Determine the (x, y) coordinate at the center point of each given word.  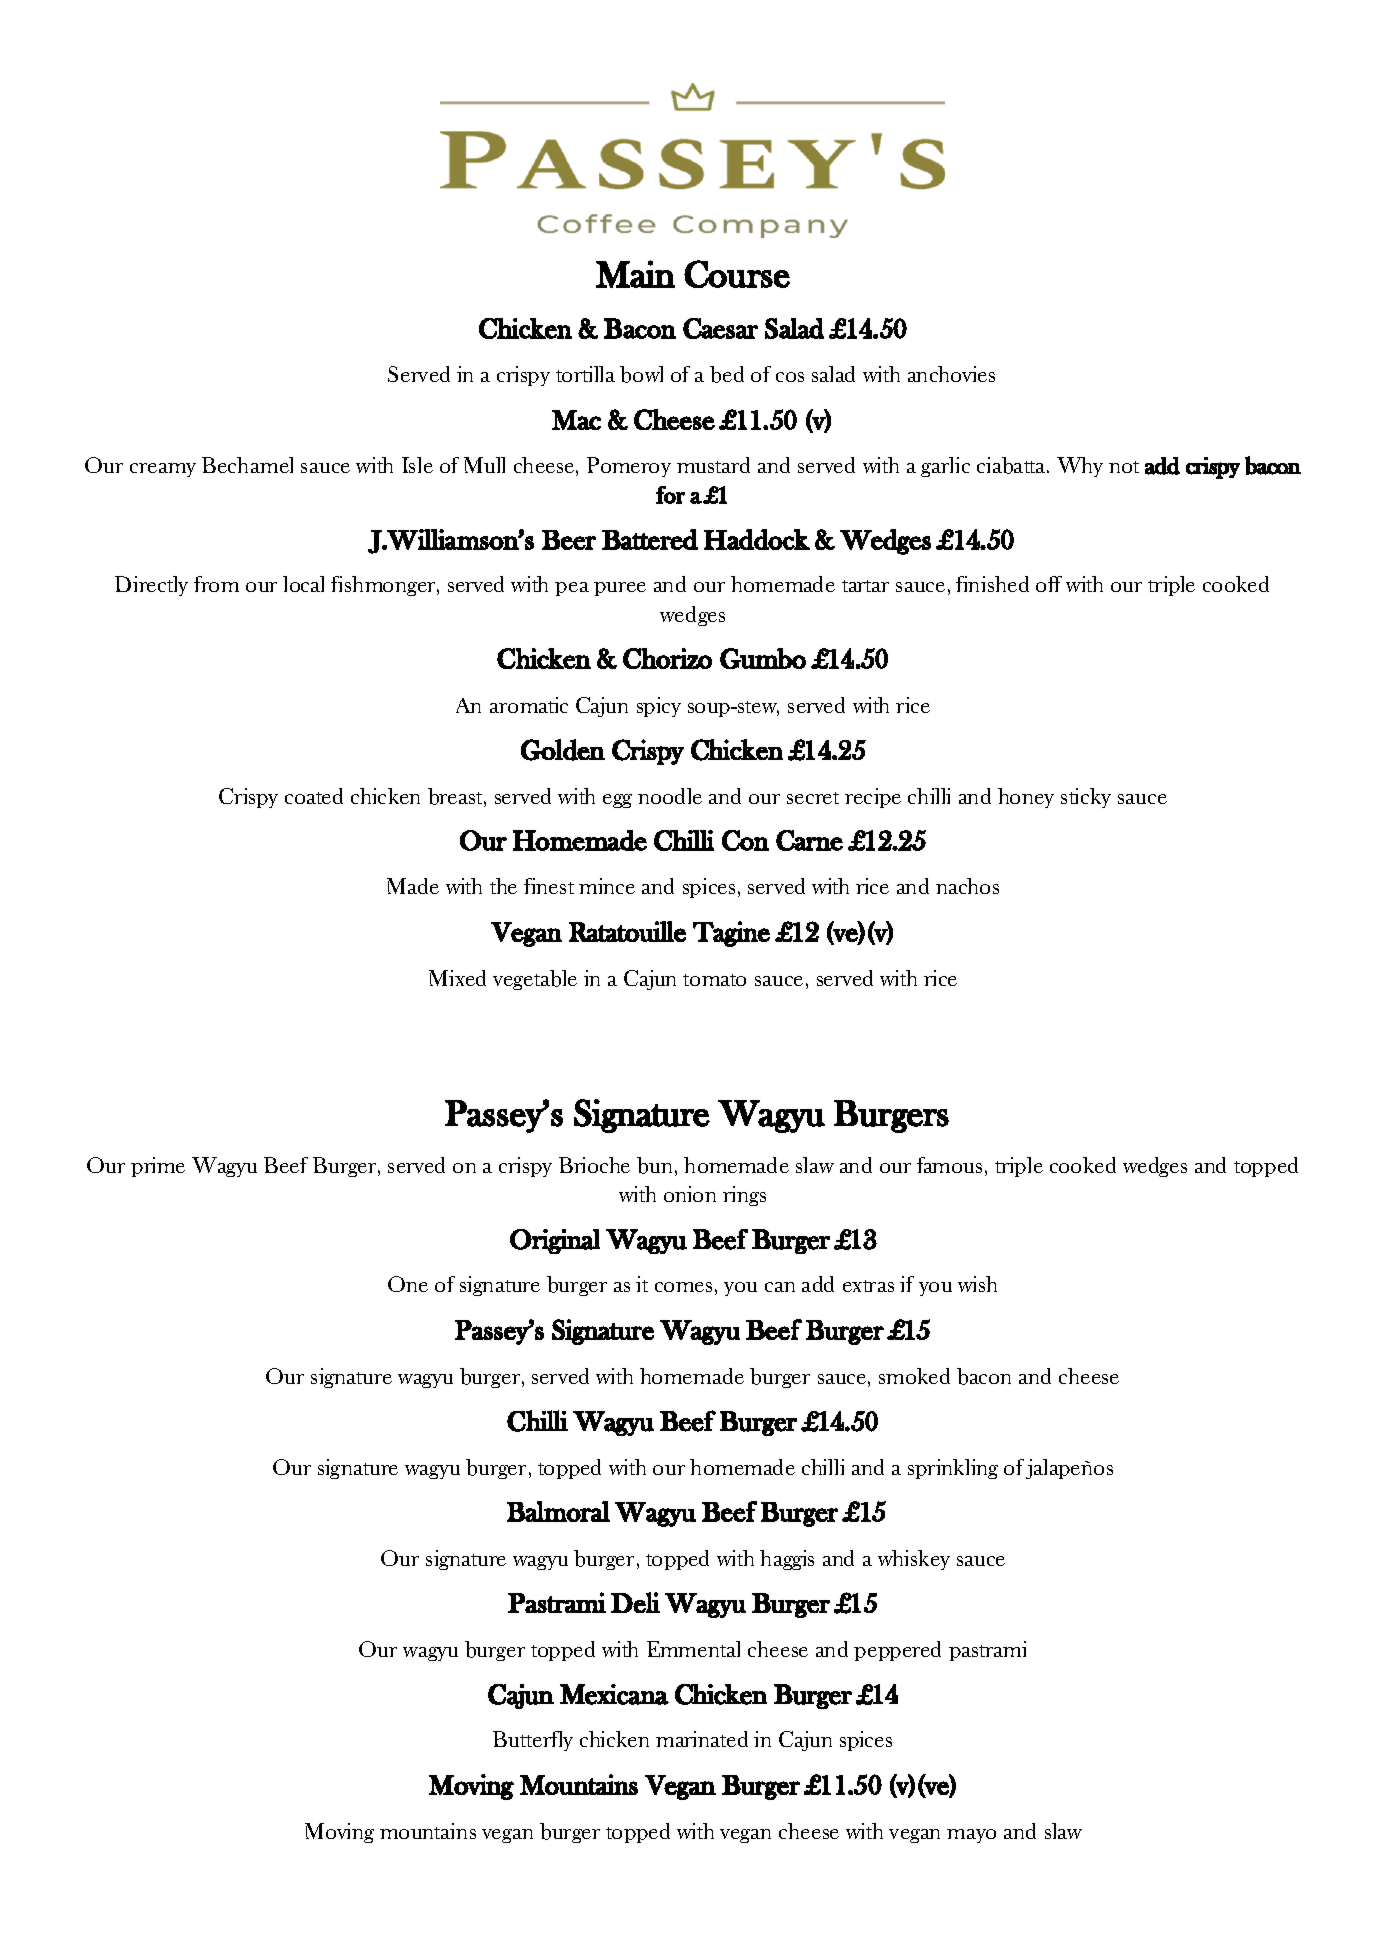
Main (635, 274)
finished (992, 584)
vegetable (535, 980)
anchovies (951, 374)
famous (949, 1165)
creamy (163, 470)
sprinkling (953, 1469)
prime (158, 1167)
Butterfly (533, 1741)
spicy (659, 707)
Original (555, 1241)
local (303, 584)
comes (683, 1287)
